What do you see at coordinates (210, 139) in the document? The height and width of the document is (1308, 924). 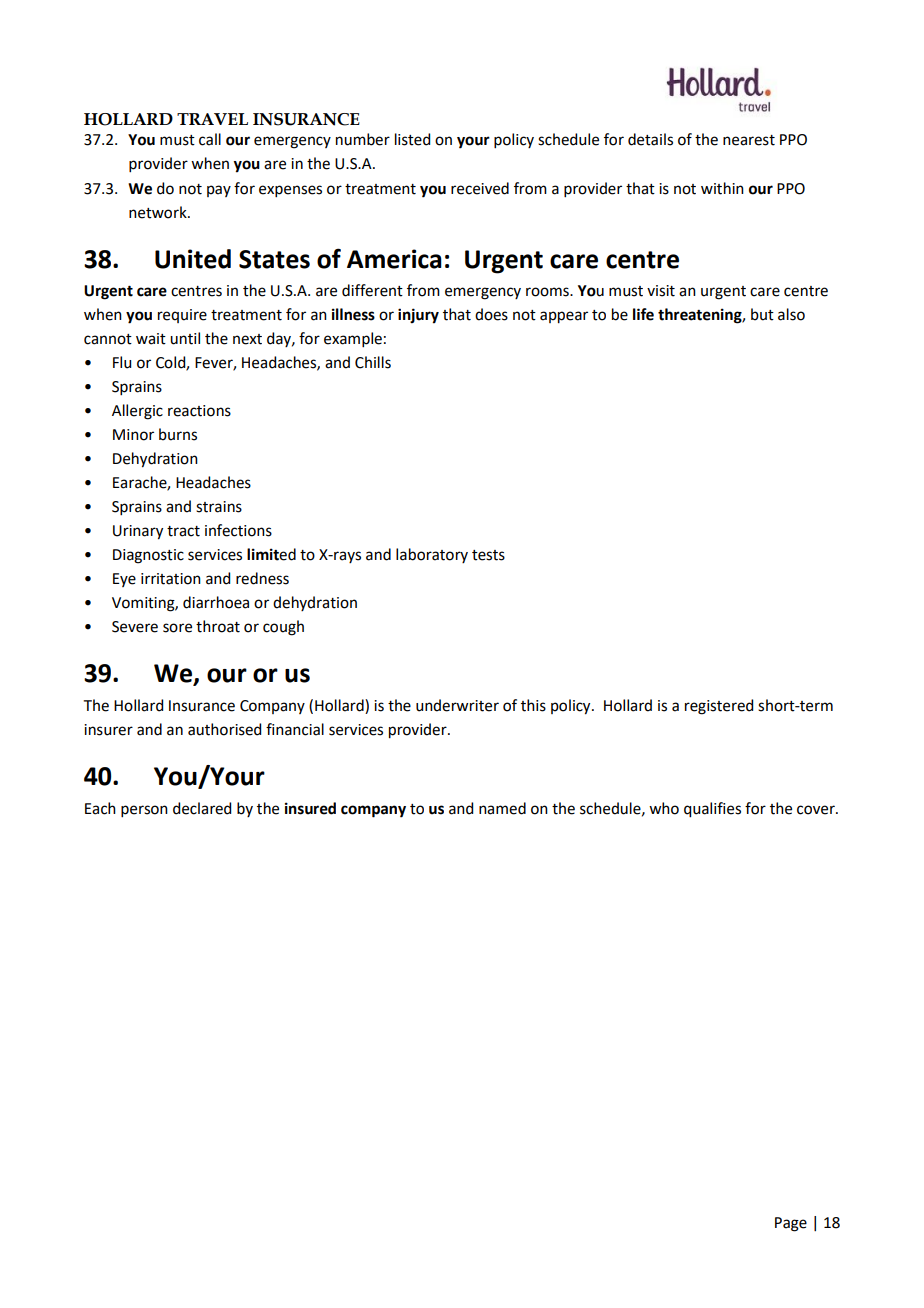 I see `call` at bounding box center [210, 139].
